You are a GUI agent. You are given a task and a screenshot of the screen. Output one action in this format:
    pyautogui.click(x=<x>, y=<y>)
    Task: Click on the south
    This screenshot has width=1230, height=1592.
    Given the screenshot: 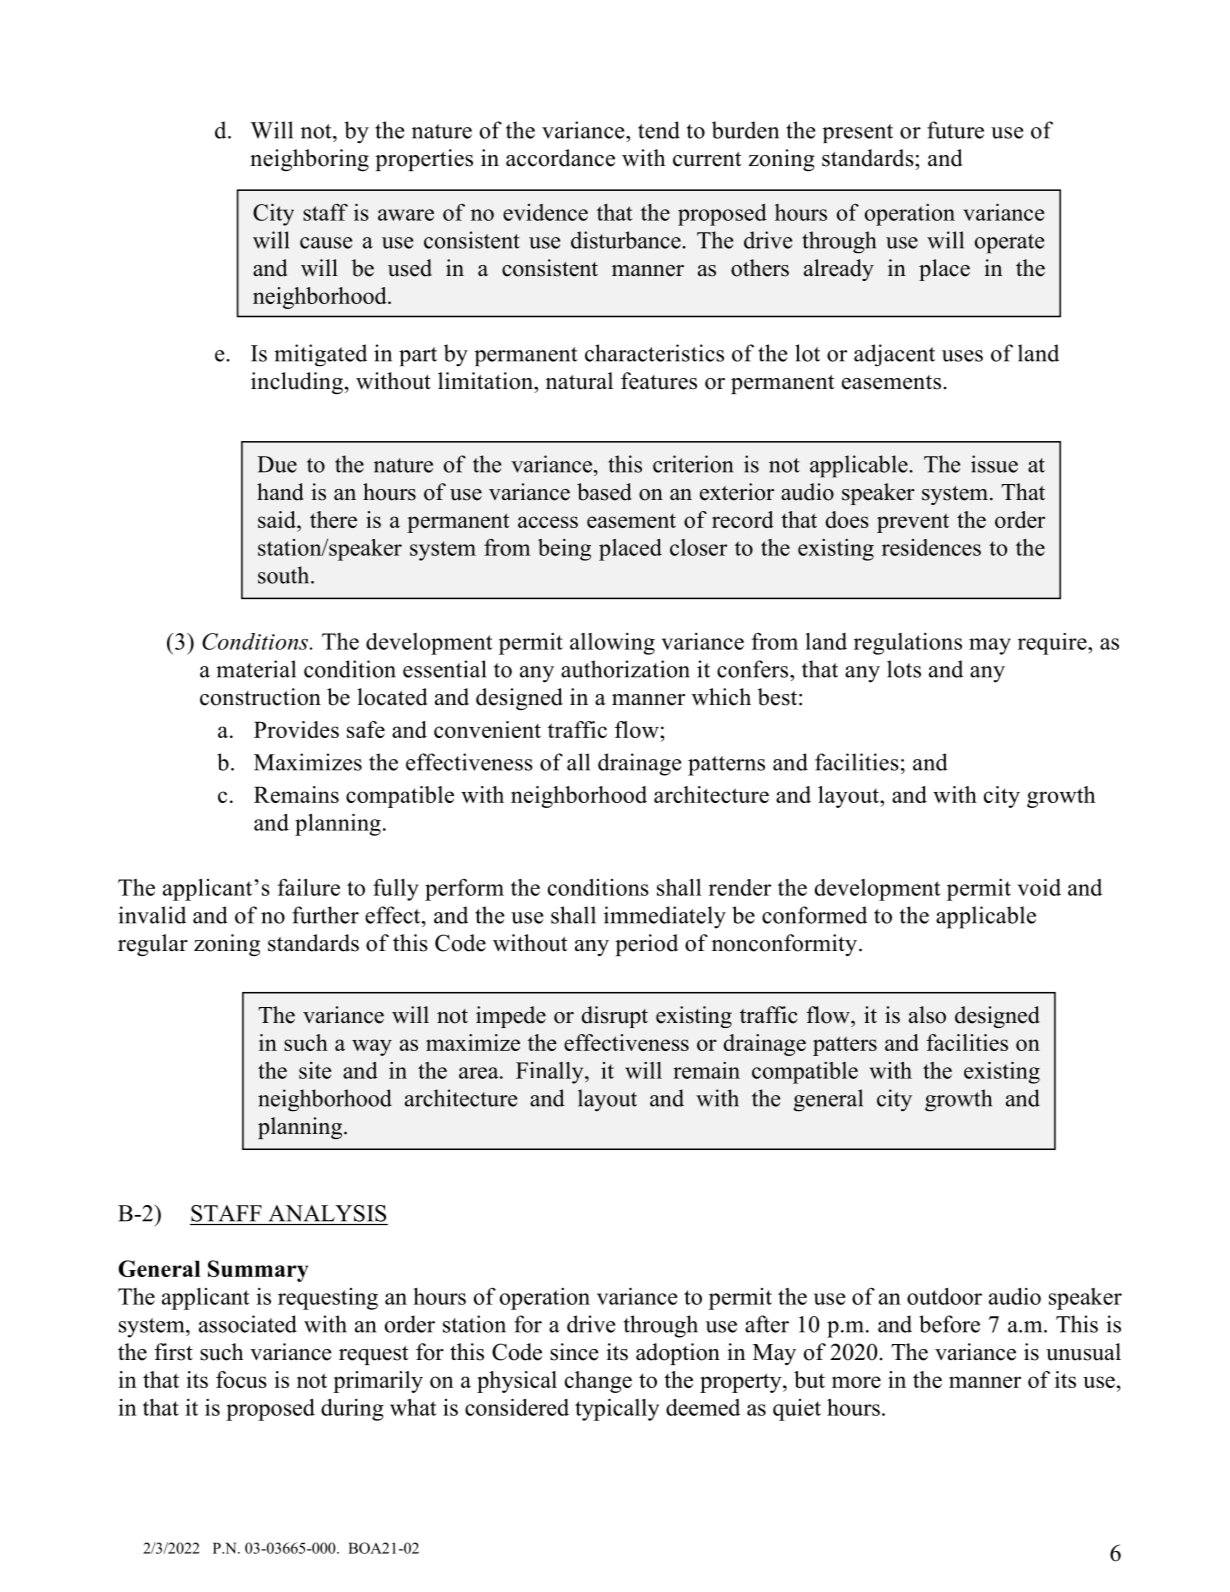 What is the action you would take?
    pyautogui.click(x=285, y=575)
